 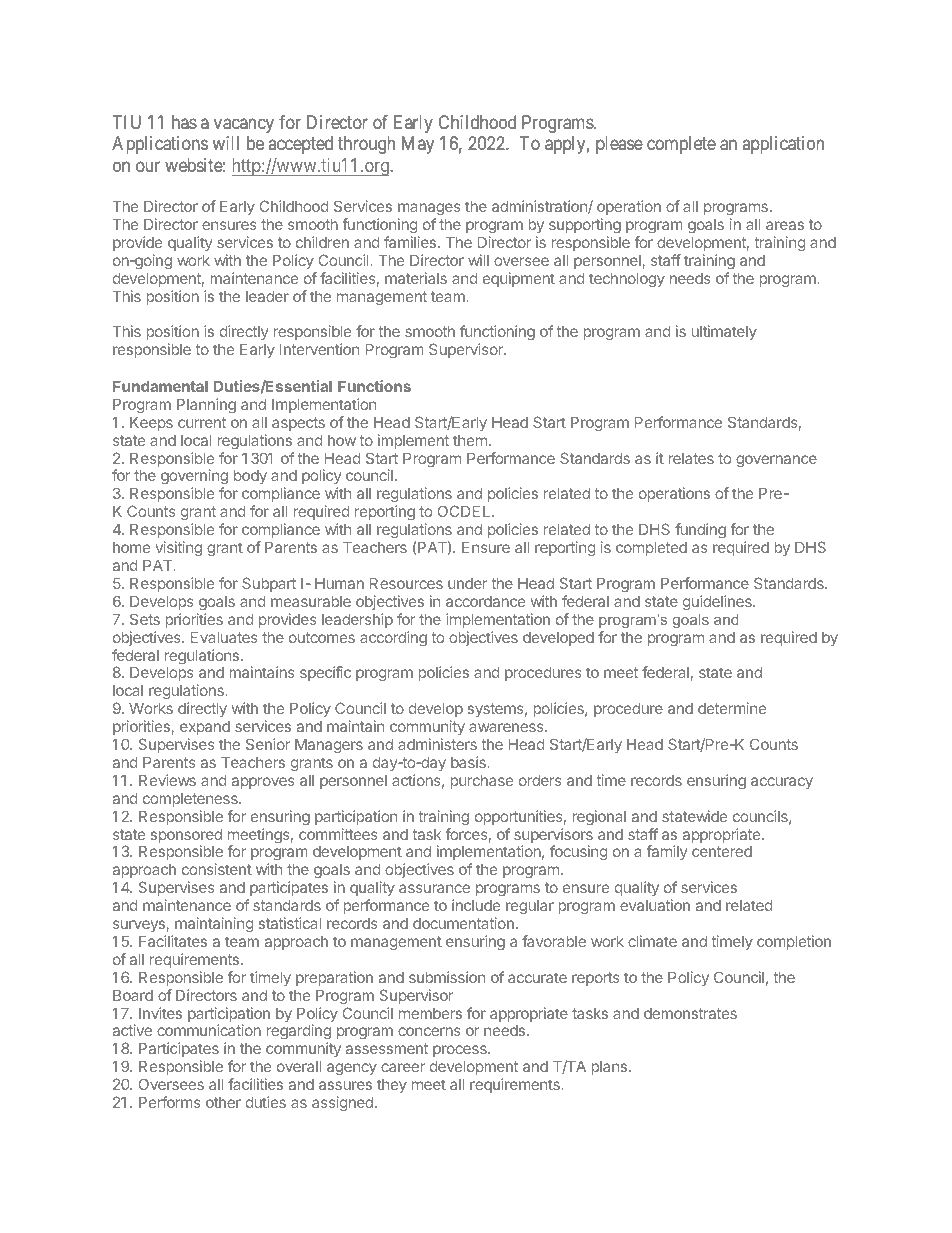 I want to click on ultimately, so click(x=724, y=332).
